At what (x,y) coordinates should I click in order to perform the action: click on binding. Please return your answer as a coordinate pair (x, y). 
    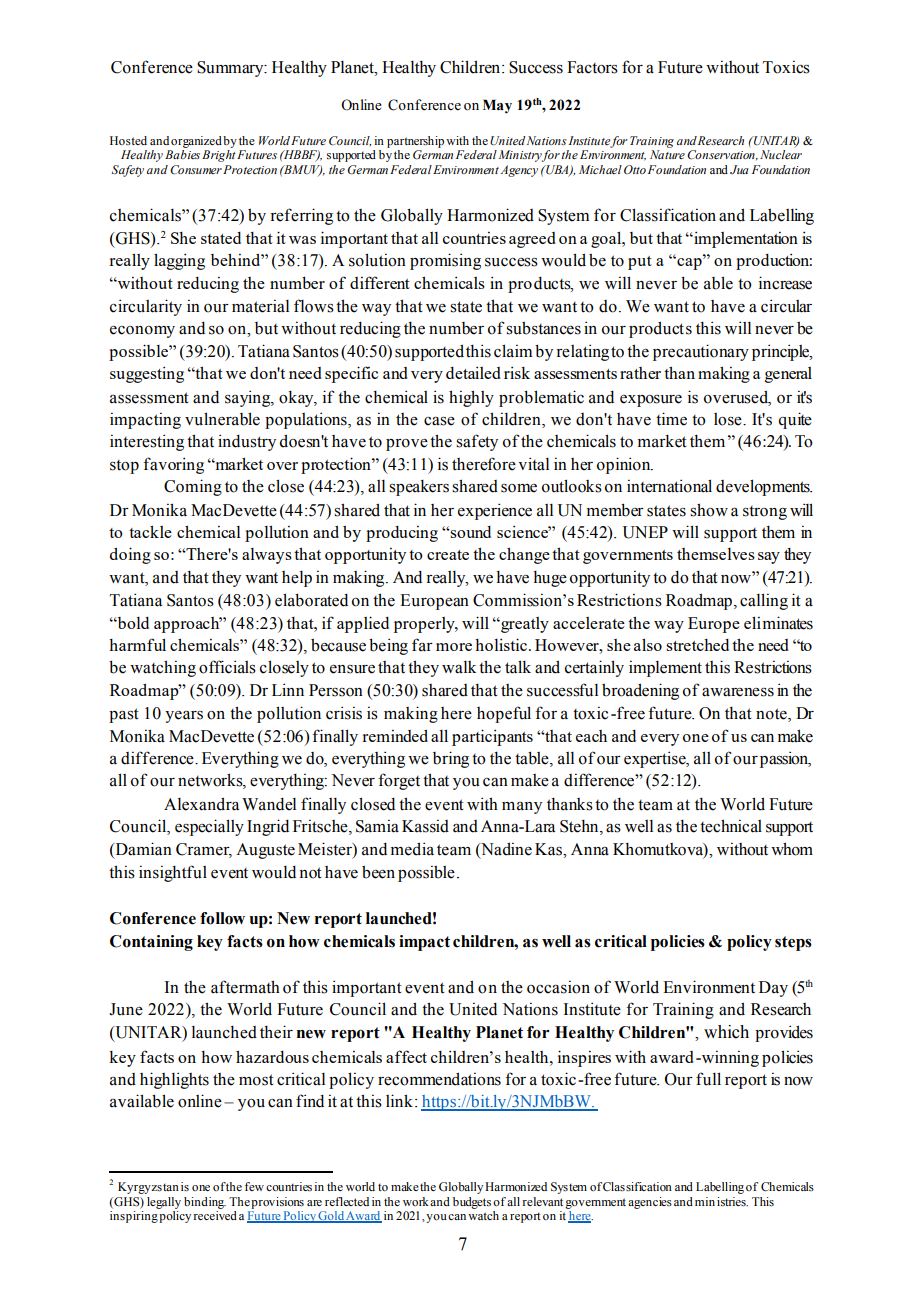
    Looking at the image, I should click on (205, 1203).
